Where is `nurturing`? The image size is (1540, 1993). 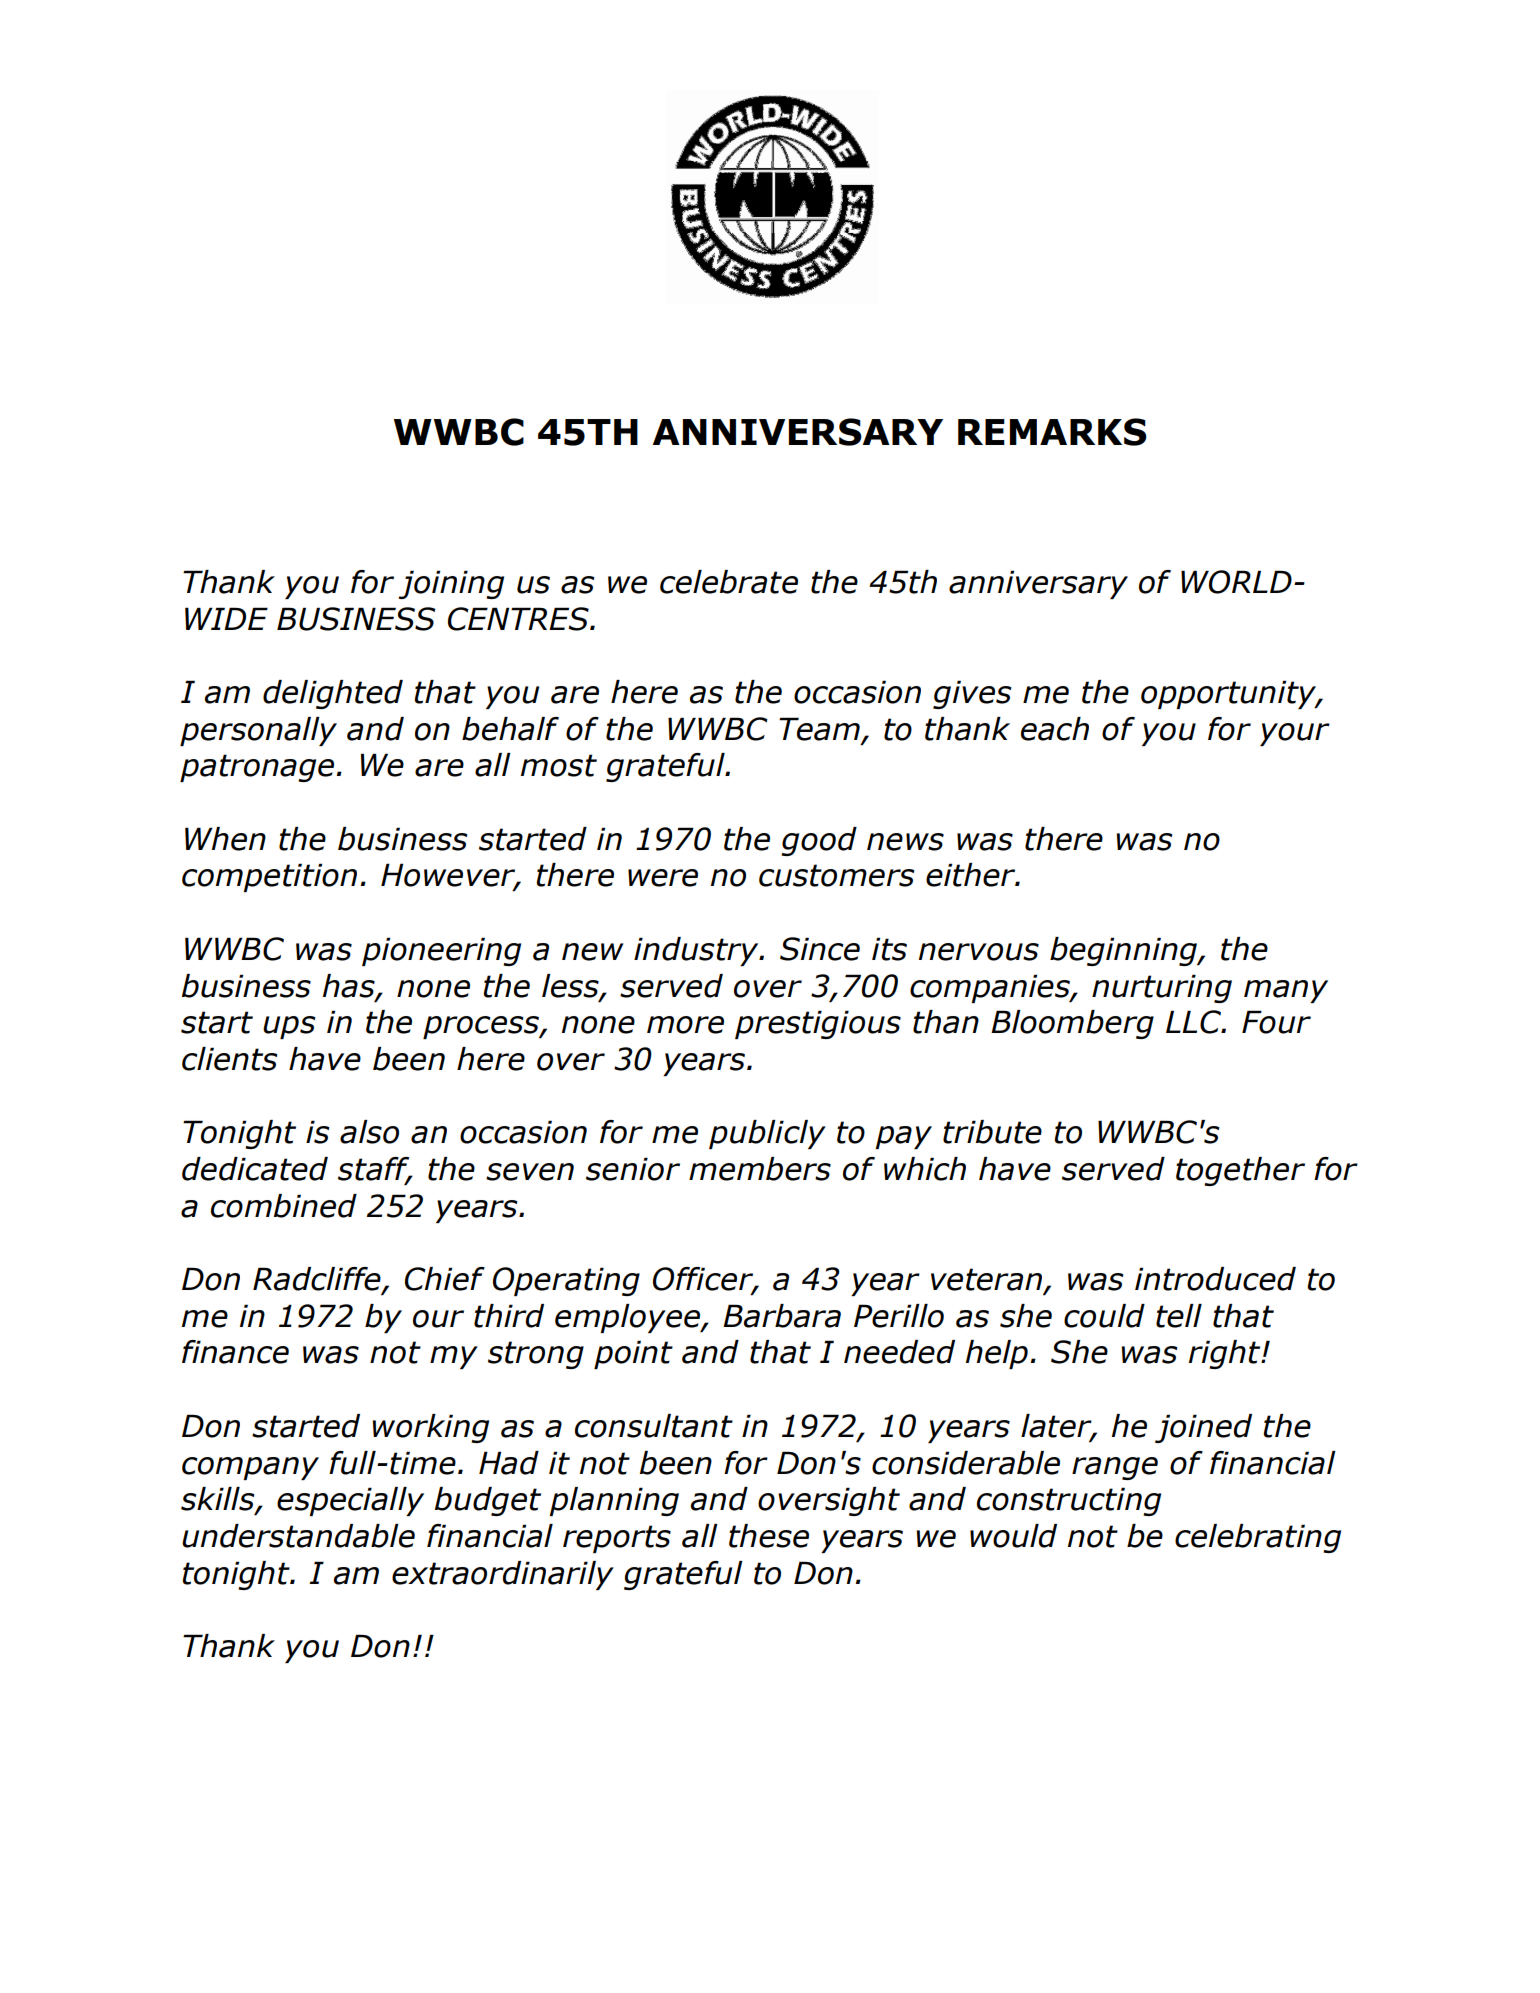 nurturing is located at coordinates (1162, 988).
